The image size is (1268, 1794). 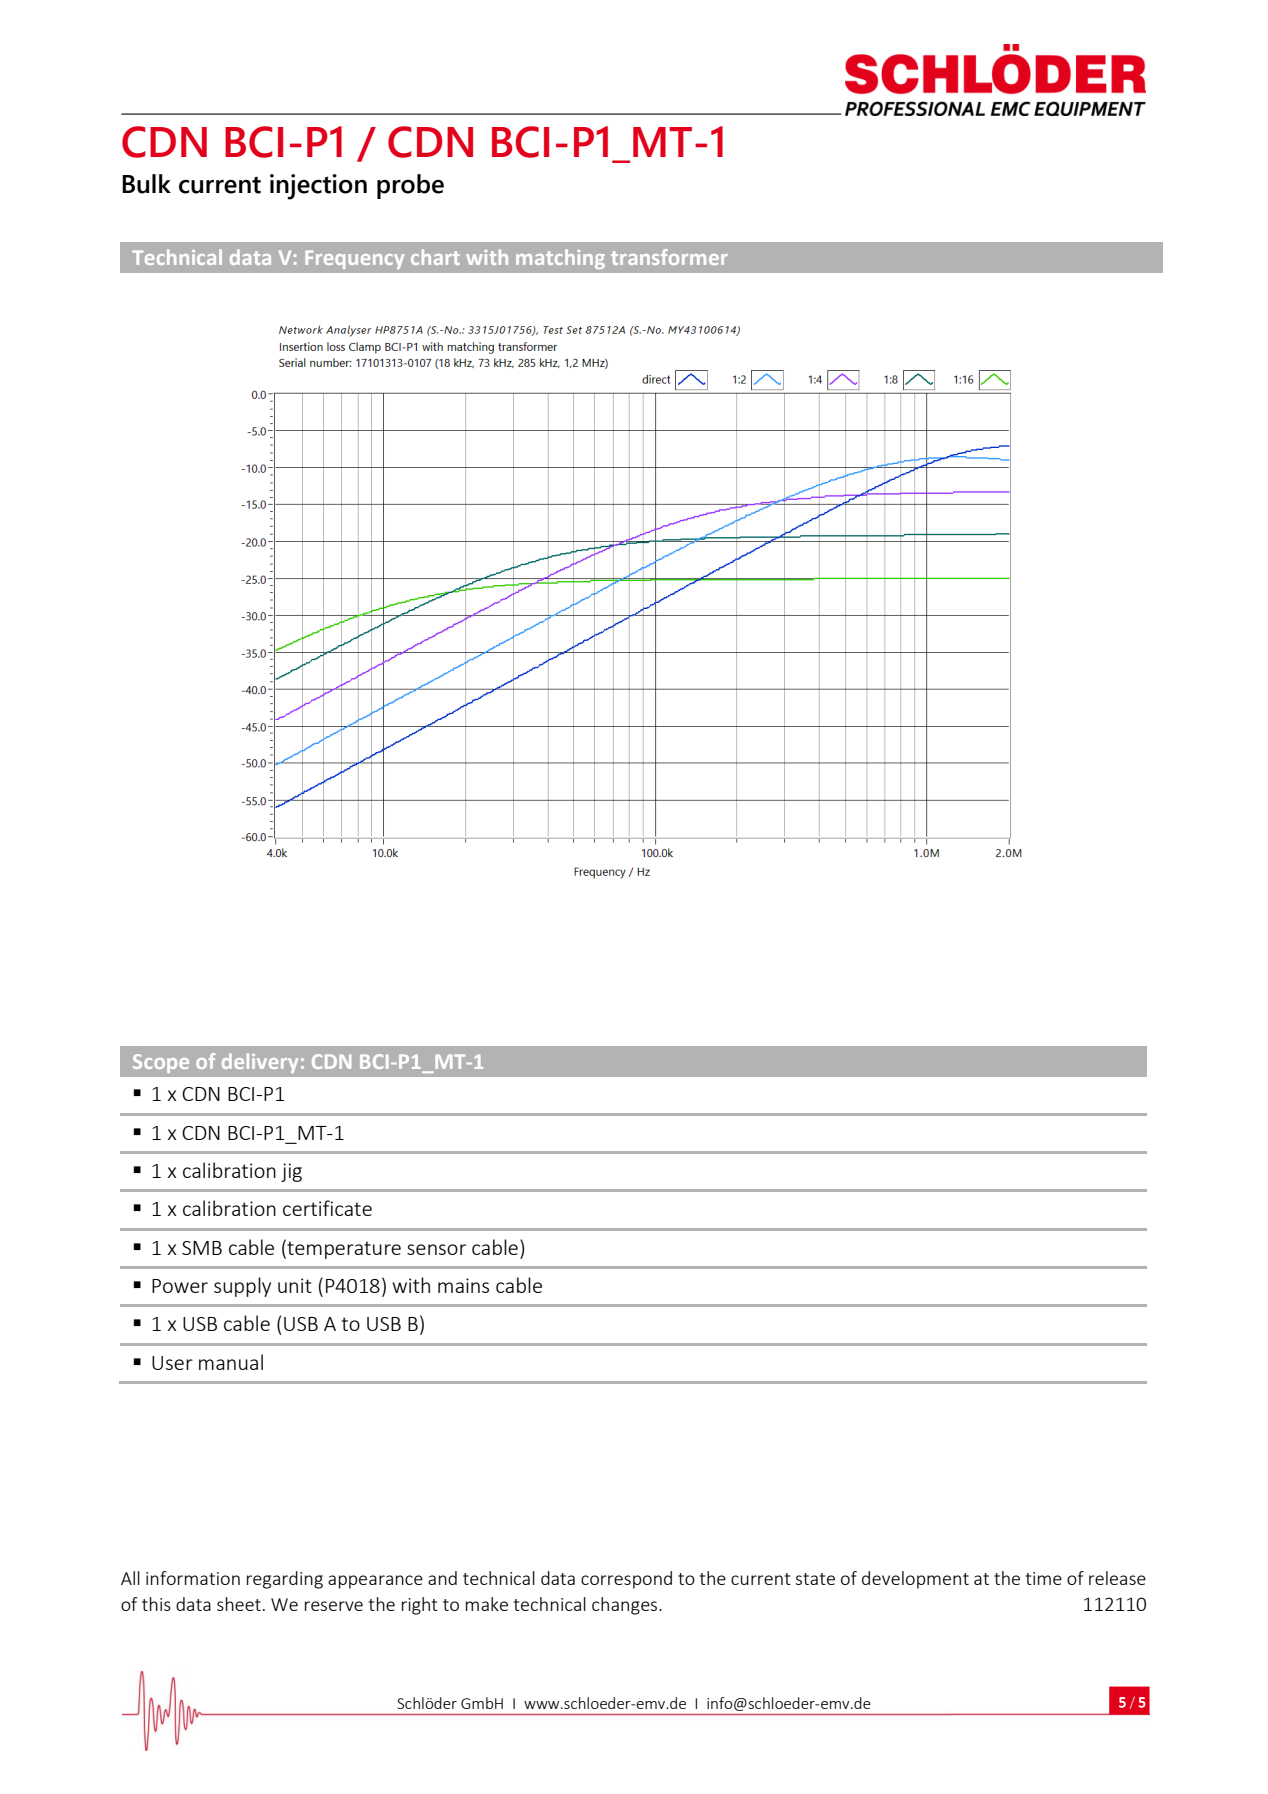 I want to click on Frequency, so click(x=354, y=259).
